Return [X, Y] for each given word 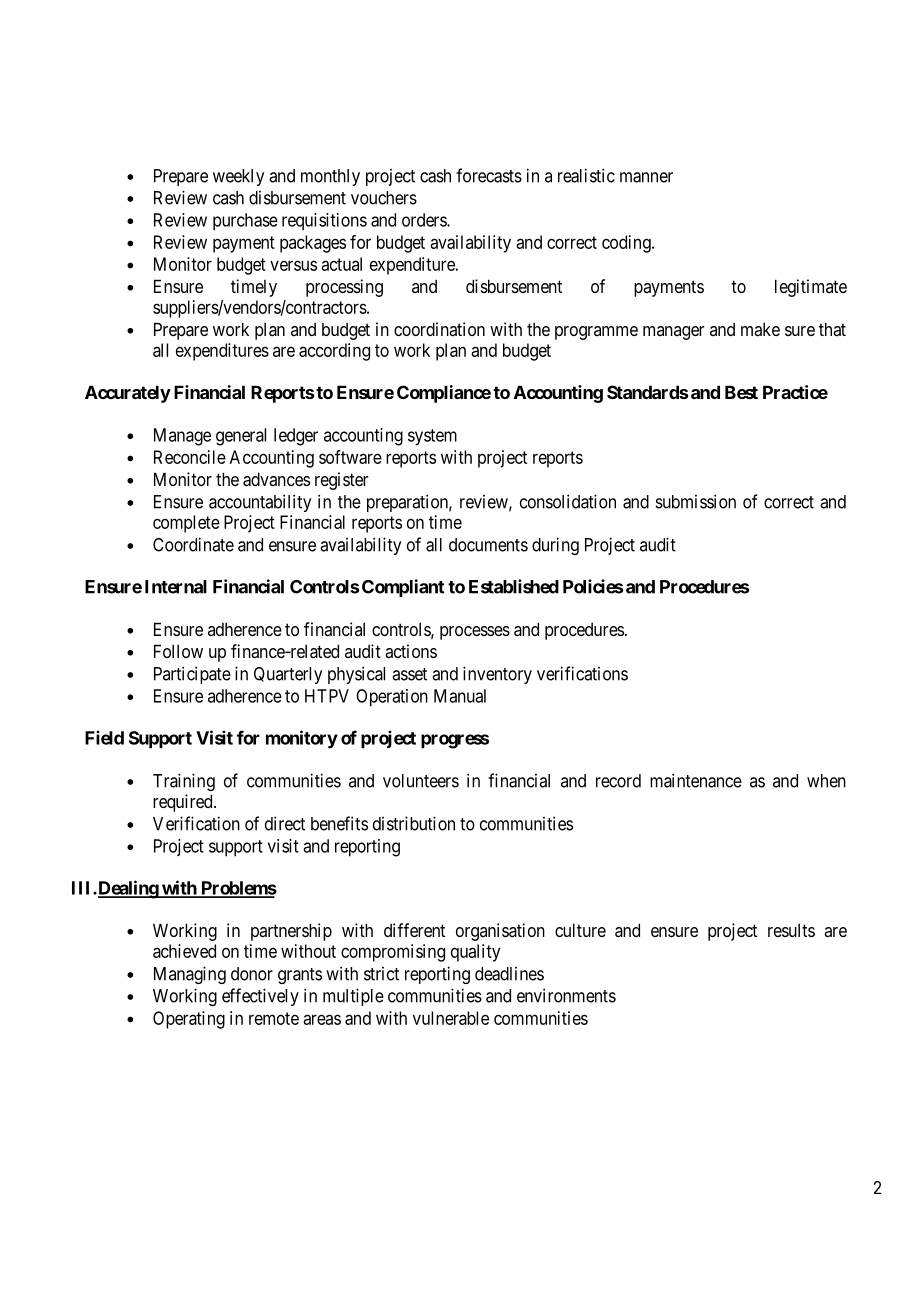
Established [514, 586]
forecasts [489, 175]
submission [696, 501]
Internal [176, 587]
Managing [190, 975]
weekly [238, 177]
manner [646, 177]
